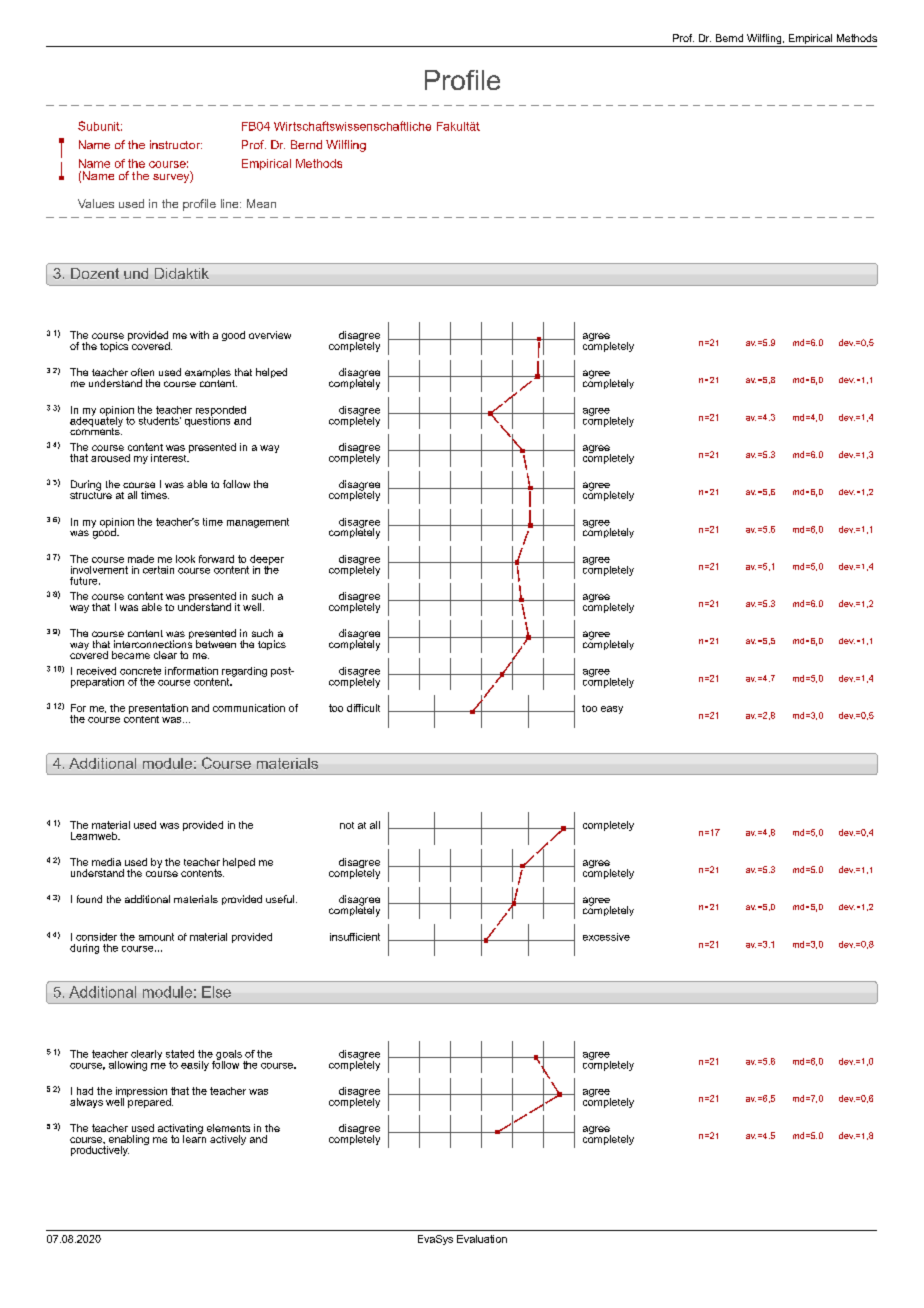 The width and height of the image is (924, 1308). I want to click on overview, so click(270, 335).
